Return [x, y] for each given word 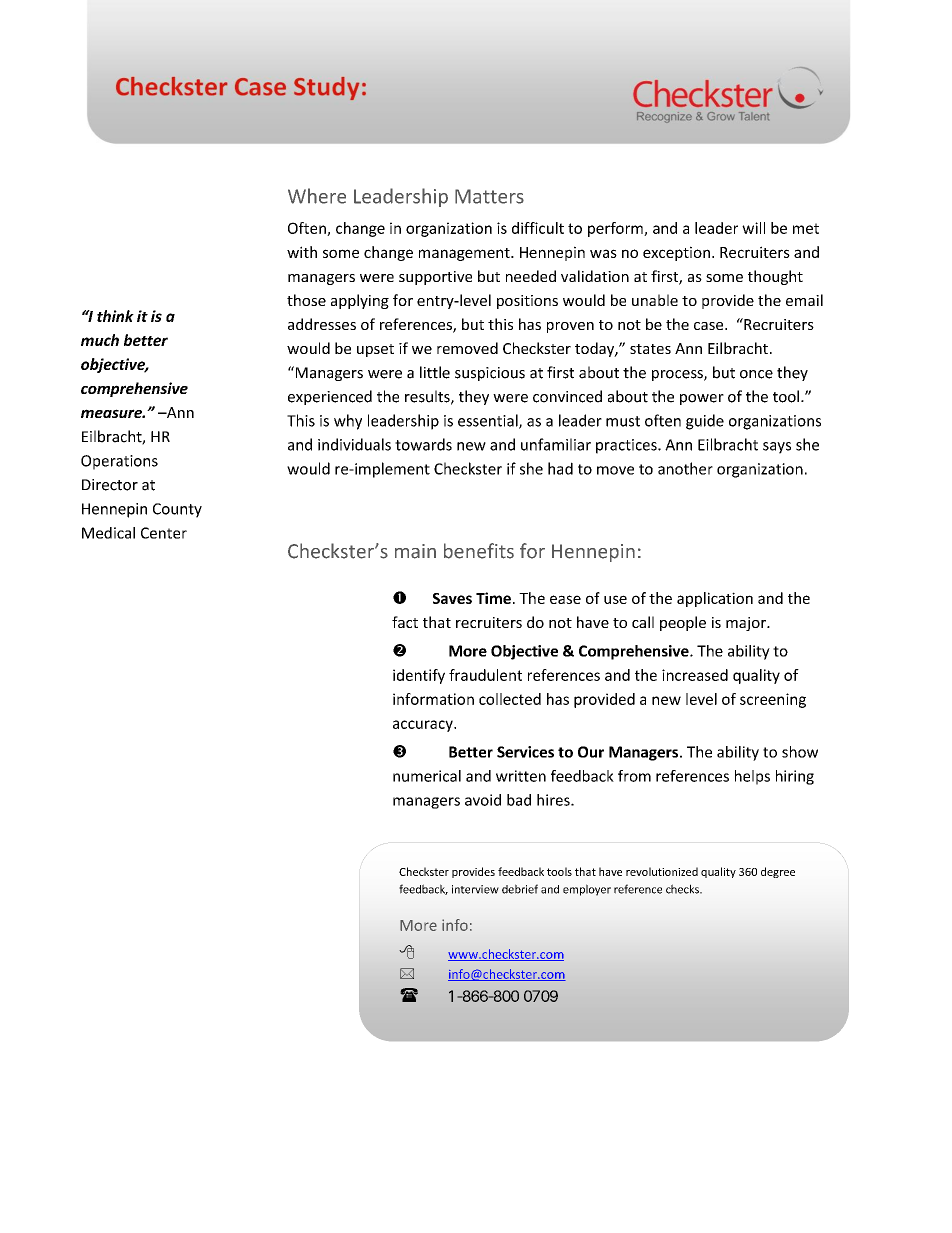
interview [475, 889]
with [302, 252]
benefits [479, 551]
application [715, 599]
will [753, 228]
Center [164, 533]
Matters [489, 196]
